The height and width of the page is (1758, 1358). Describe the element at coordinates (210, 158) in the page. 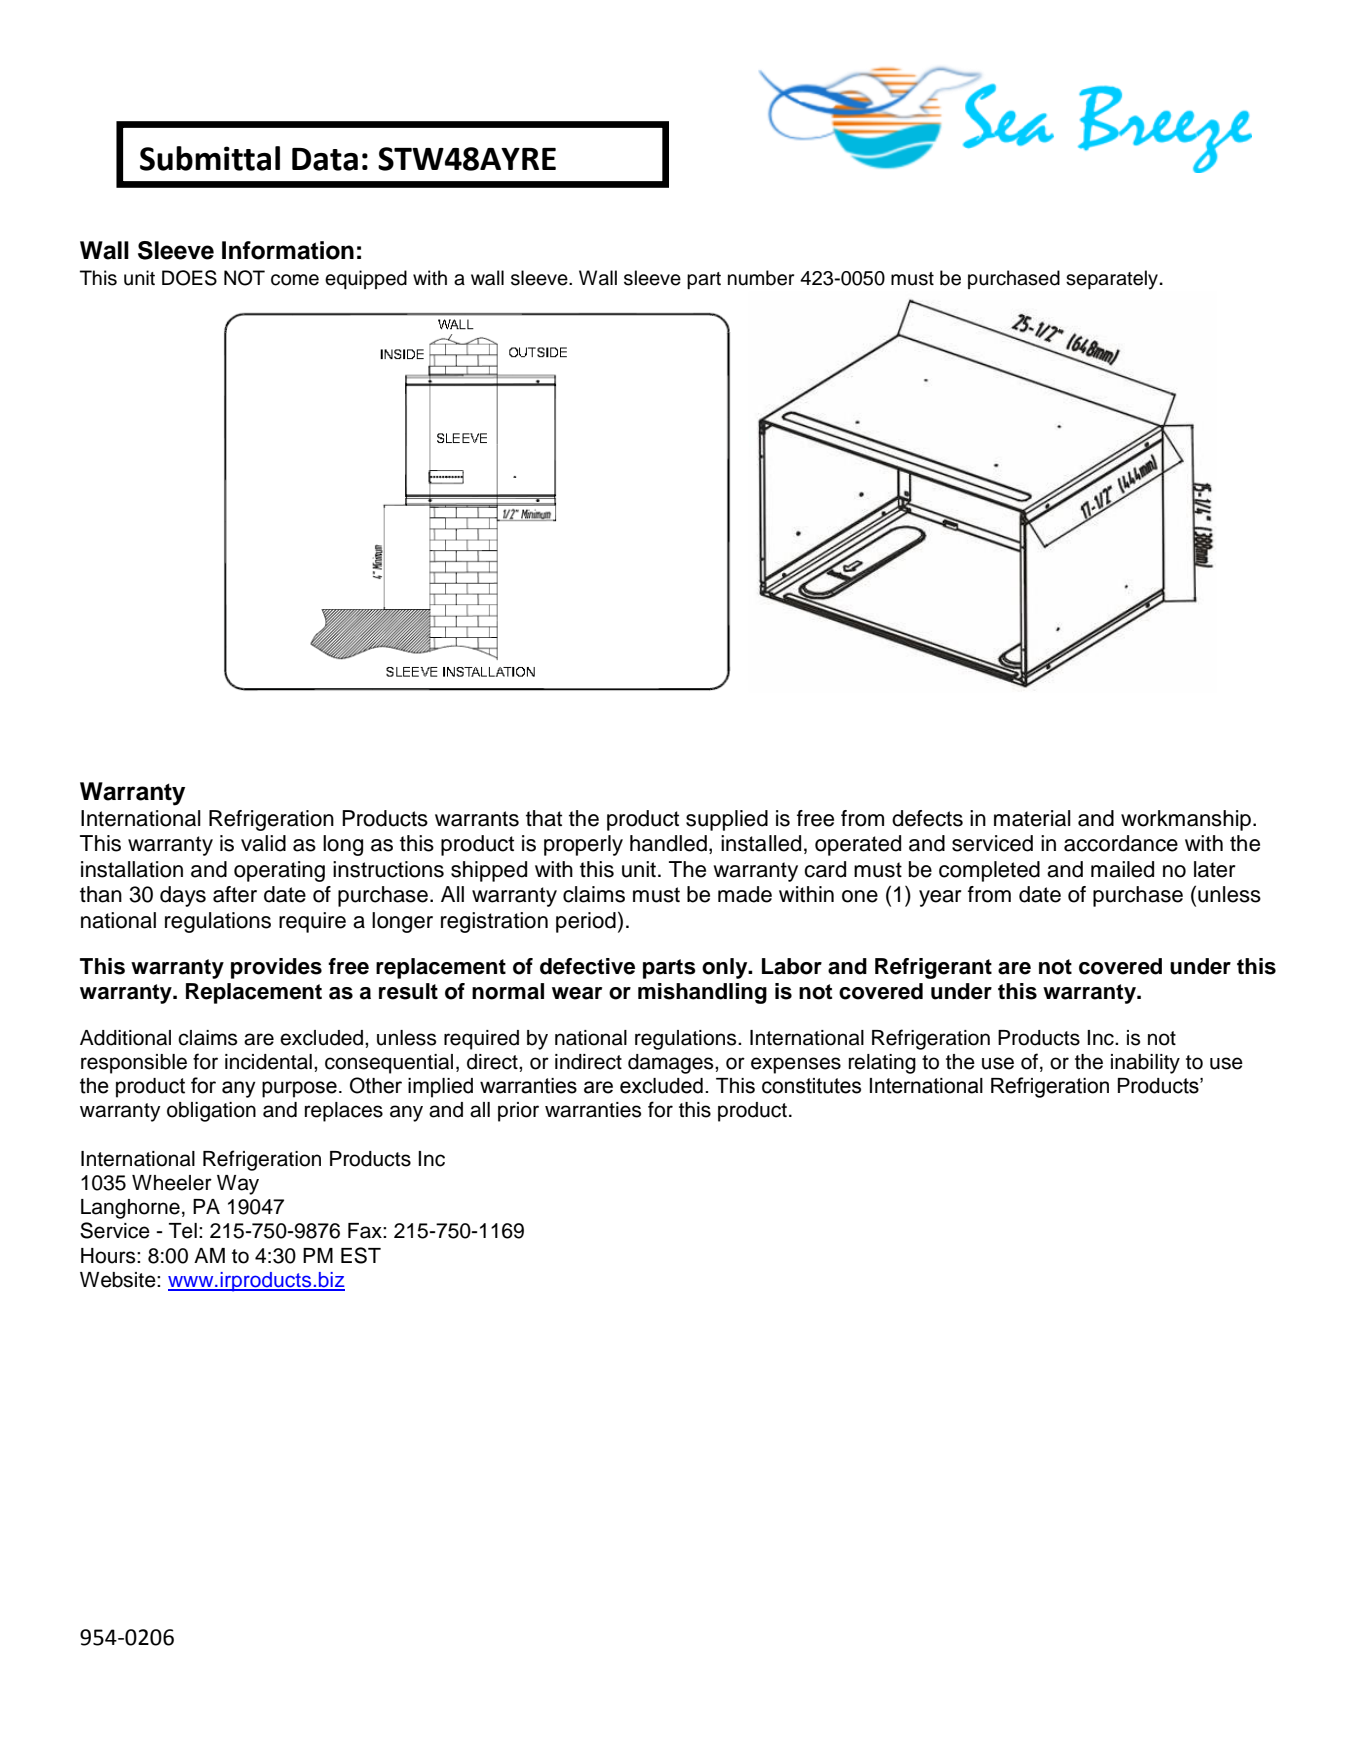

I see `Submittal` at that location.
